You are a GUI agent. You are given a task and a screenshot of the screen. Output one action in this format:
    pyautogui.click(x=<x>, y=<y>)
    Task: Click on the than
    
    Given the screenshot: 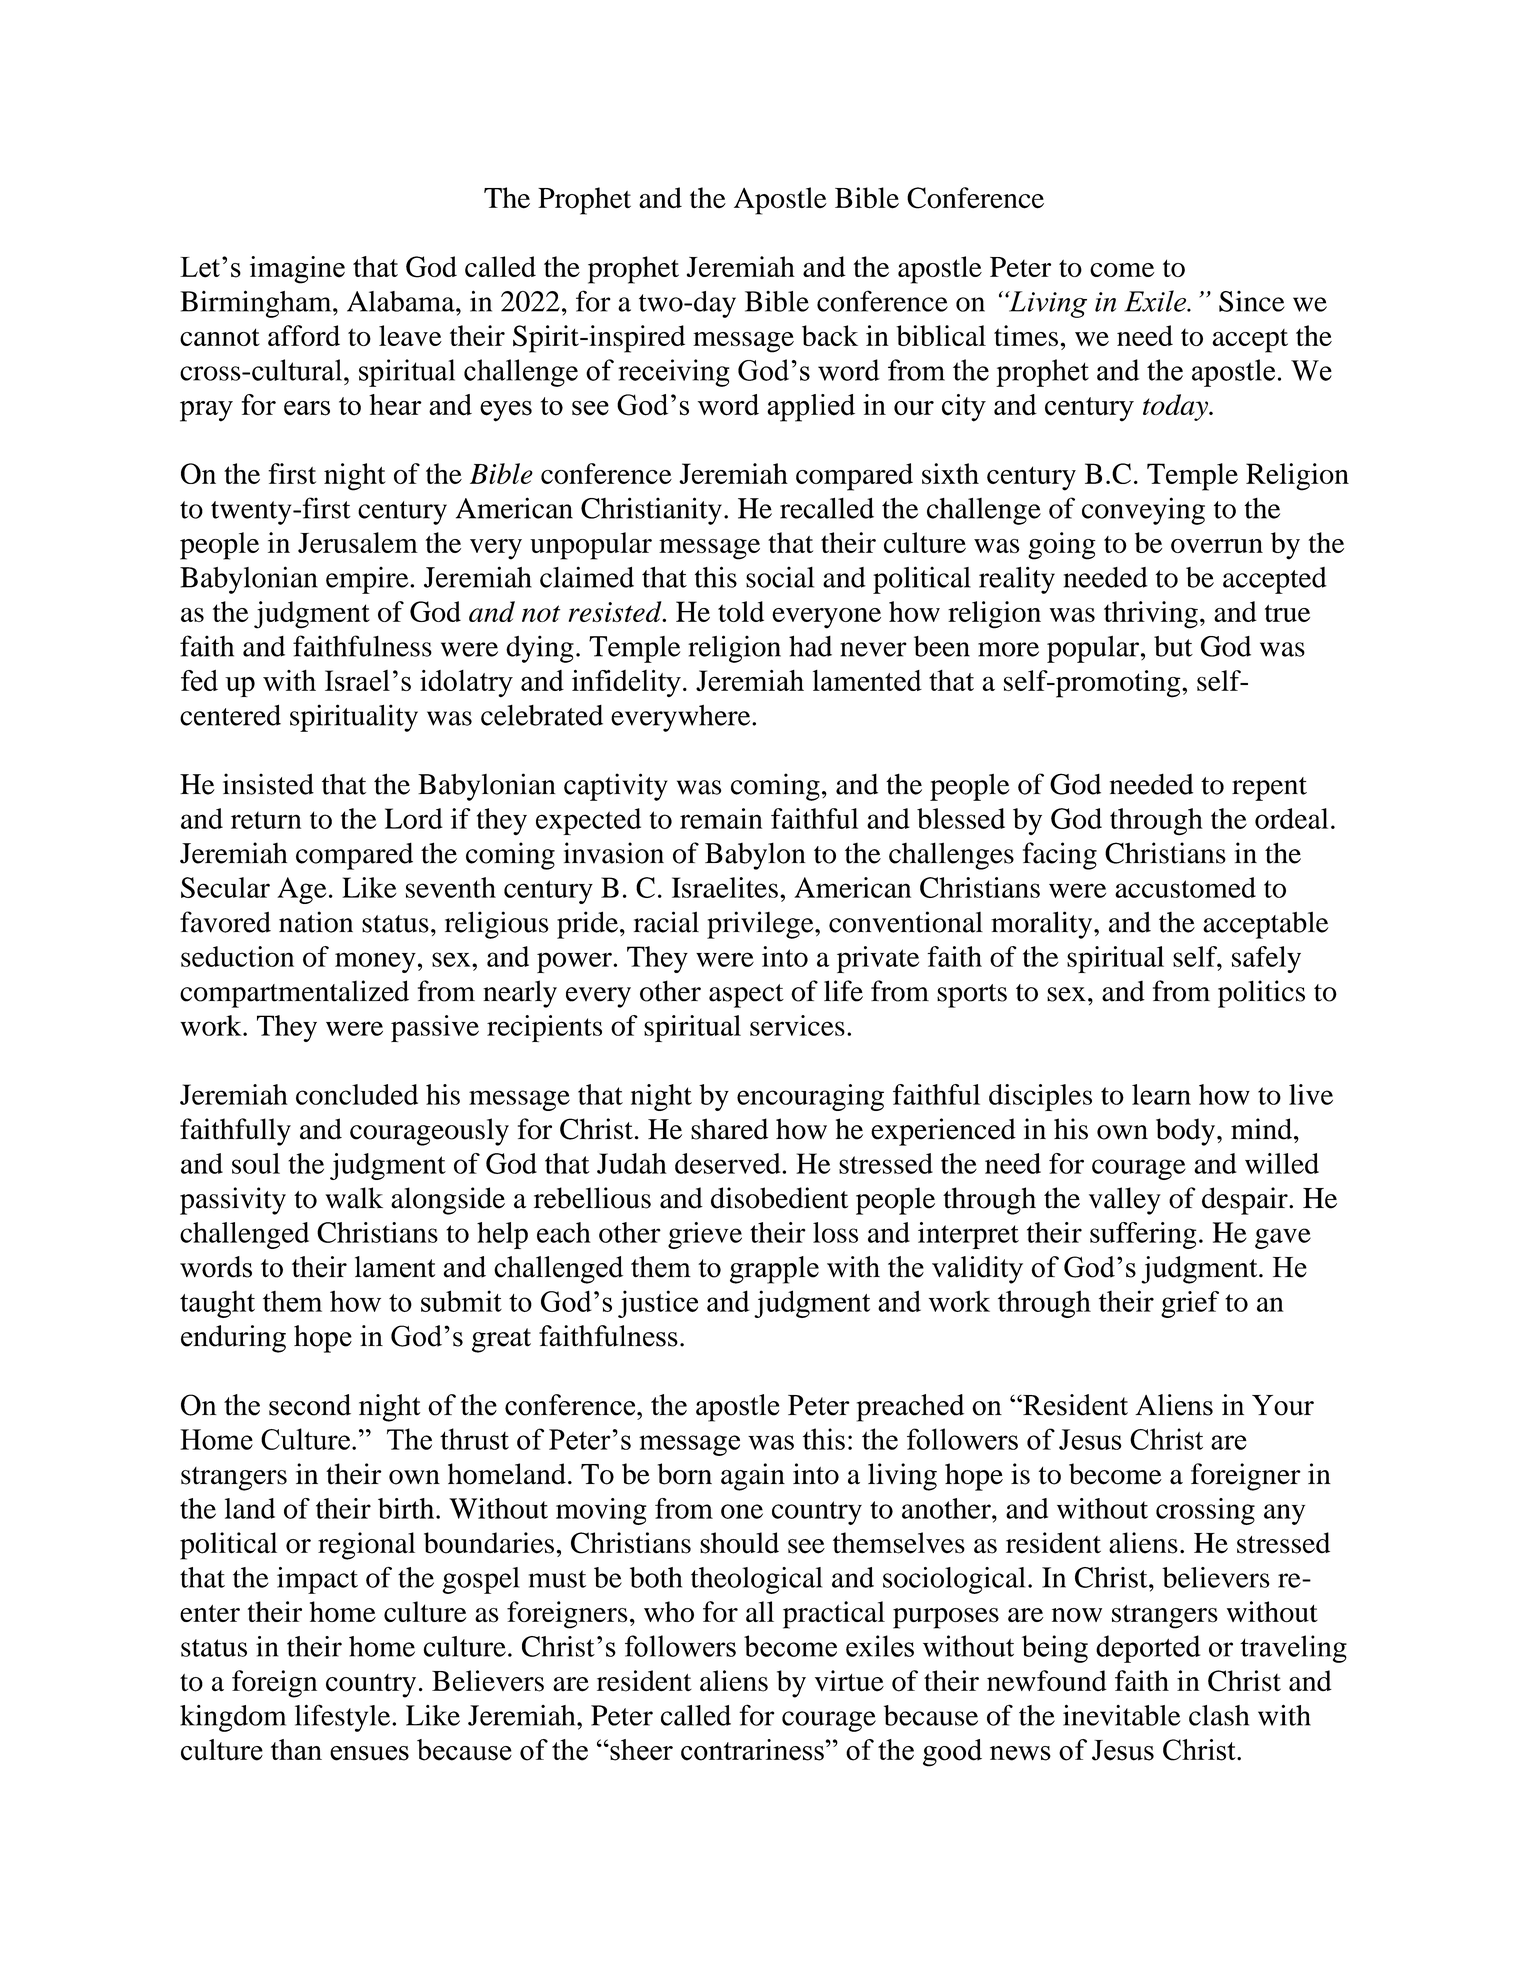 What is the action you would take?
    pyautogui.click(x=296, y=1749)
